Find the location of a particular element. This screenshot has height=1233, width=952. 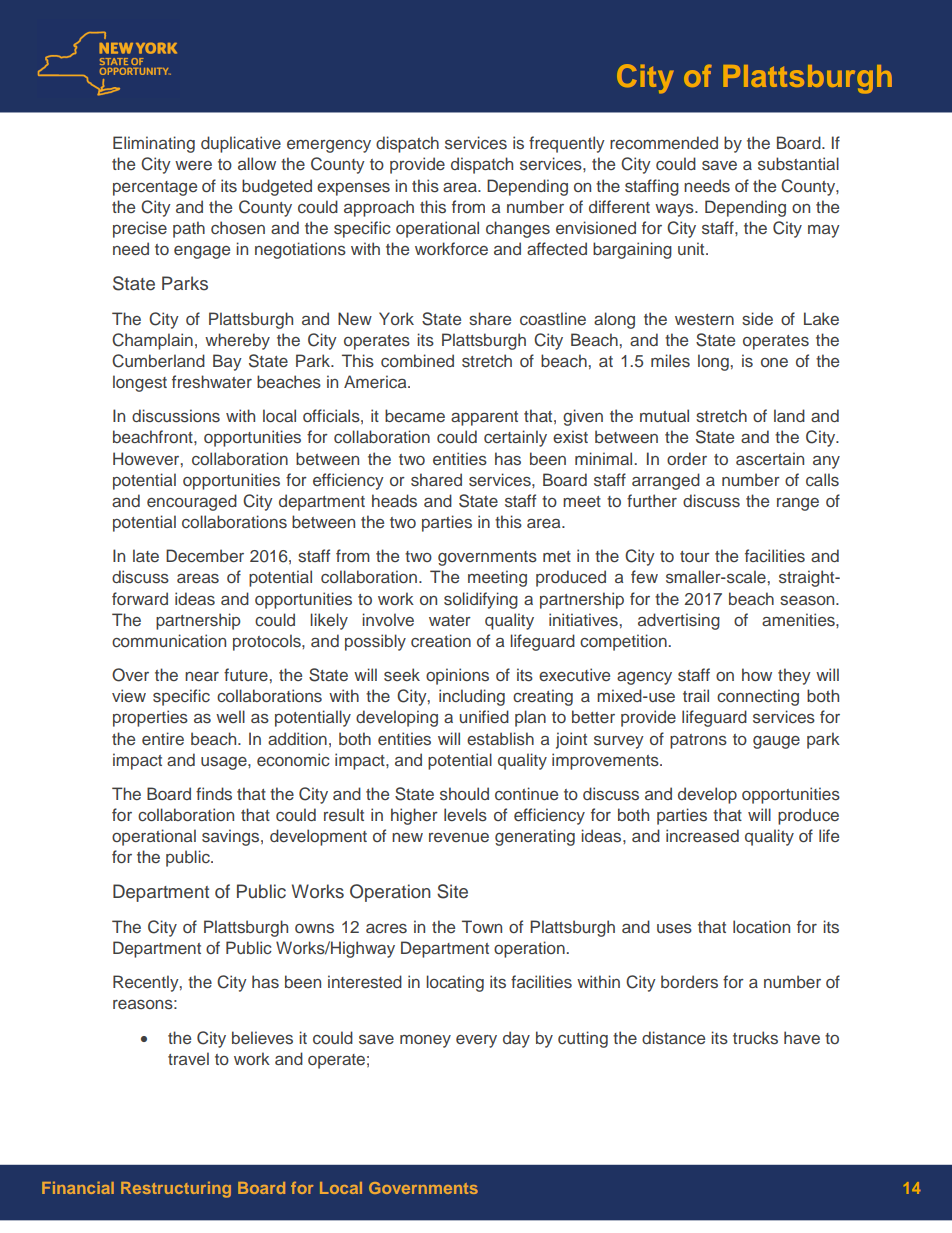

ascertain is located at coordinates (770, 459).
